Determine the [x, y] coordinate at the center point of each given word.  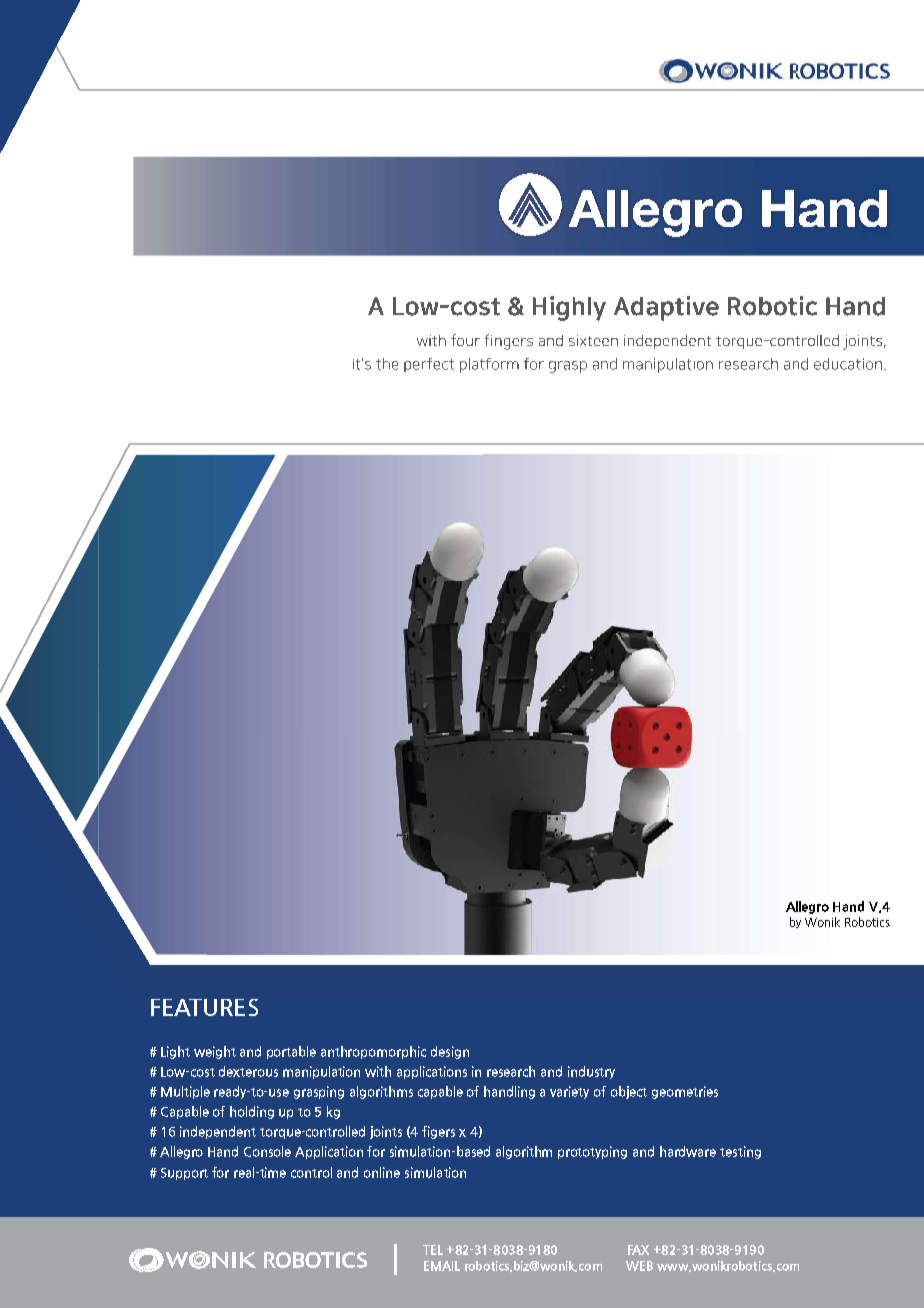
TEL [433, 1250]
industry [591, 1072]
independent [218, 1132]
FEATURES [204, 1007]
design [450, 1052]
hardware [688, 1151]
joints [386, 1132]
